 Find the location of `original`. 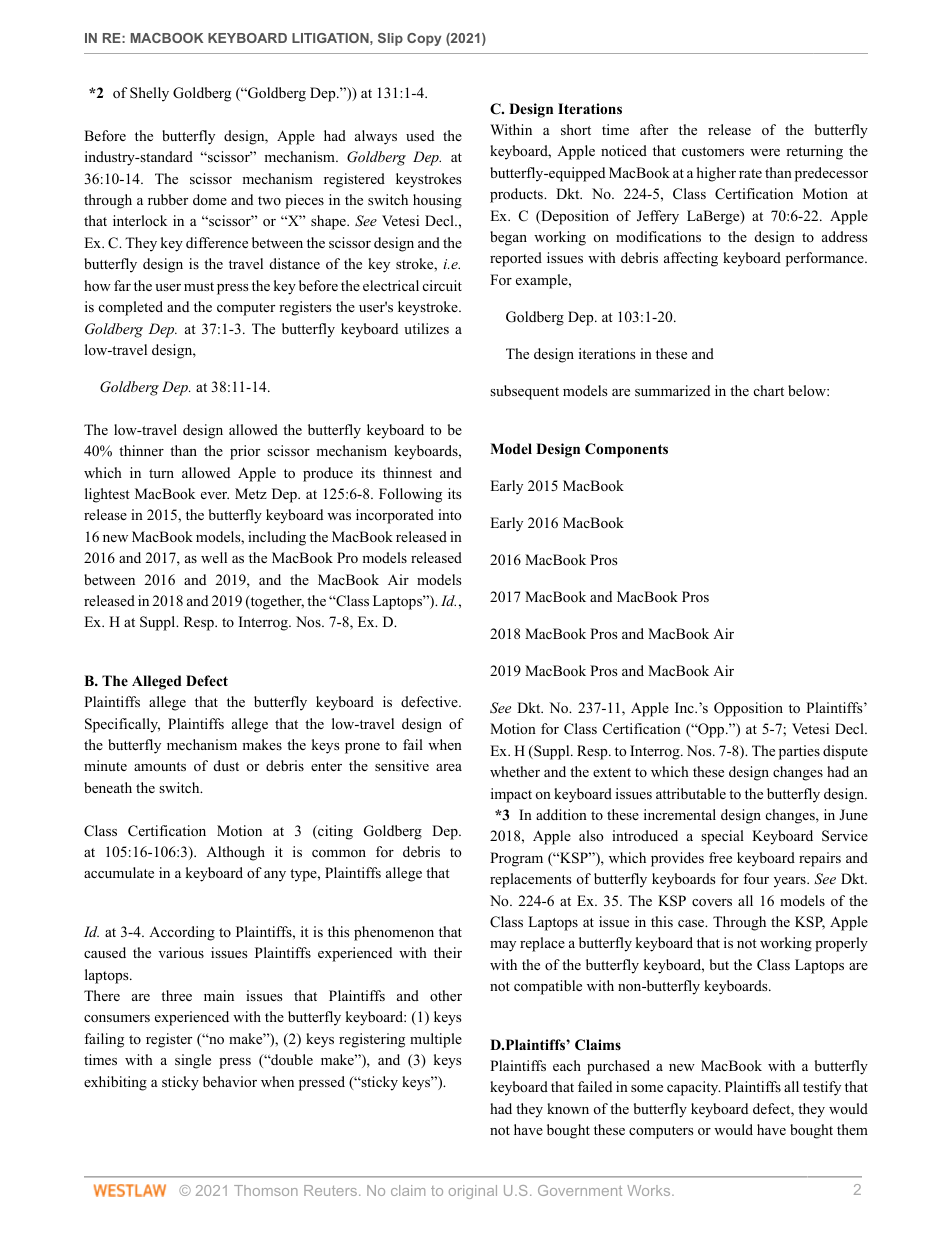

original is located at coordinates (473, 1192).
